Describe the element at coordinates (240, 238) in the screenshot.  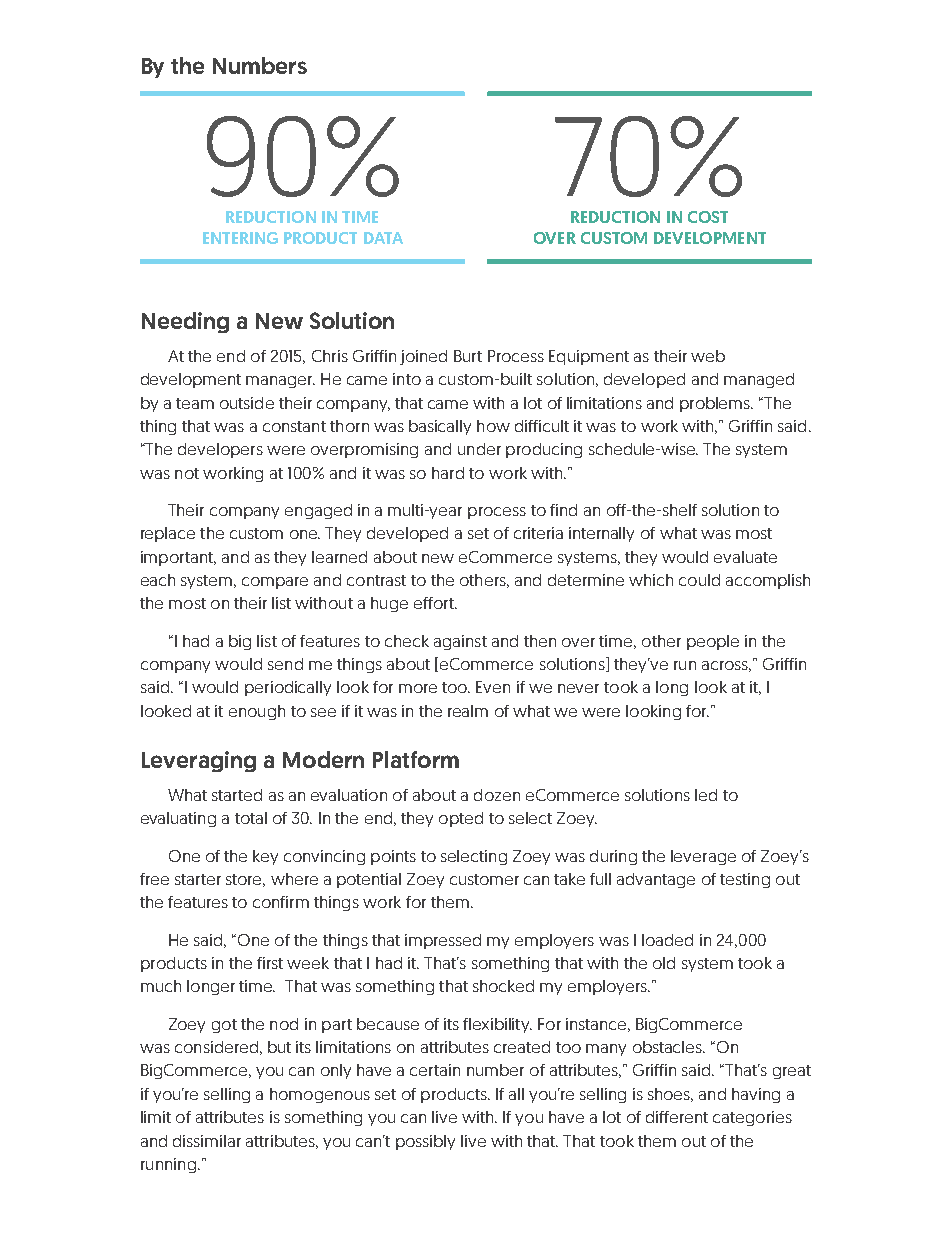
I see `ENTERING` at that location.
